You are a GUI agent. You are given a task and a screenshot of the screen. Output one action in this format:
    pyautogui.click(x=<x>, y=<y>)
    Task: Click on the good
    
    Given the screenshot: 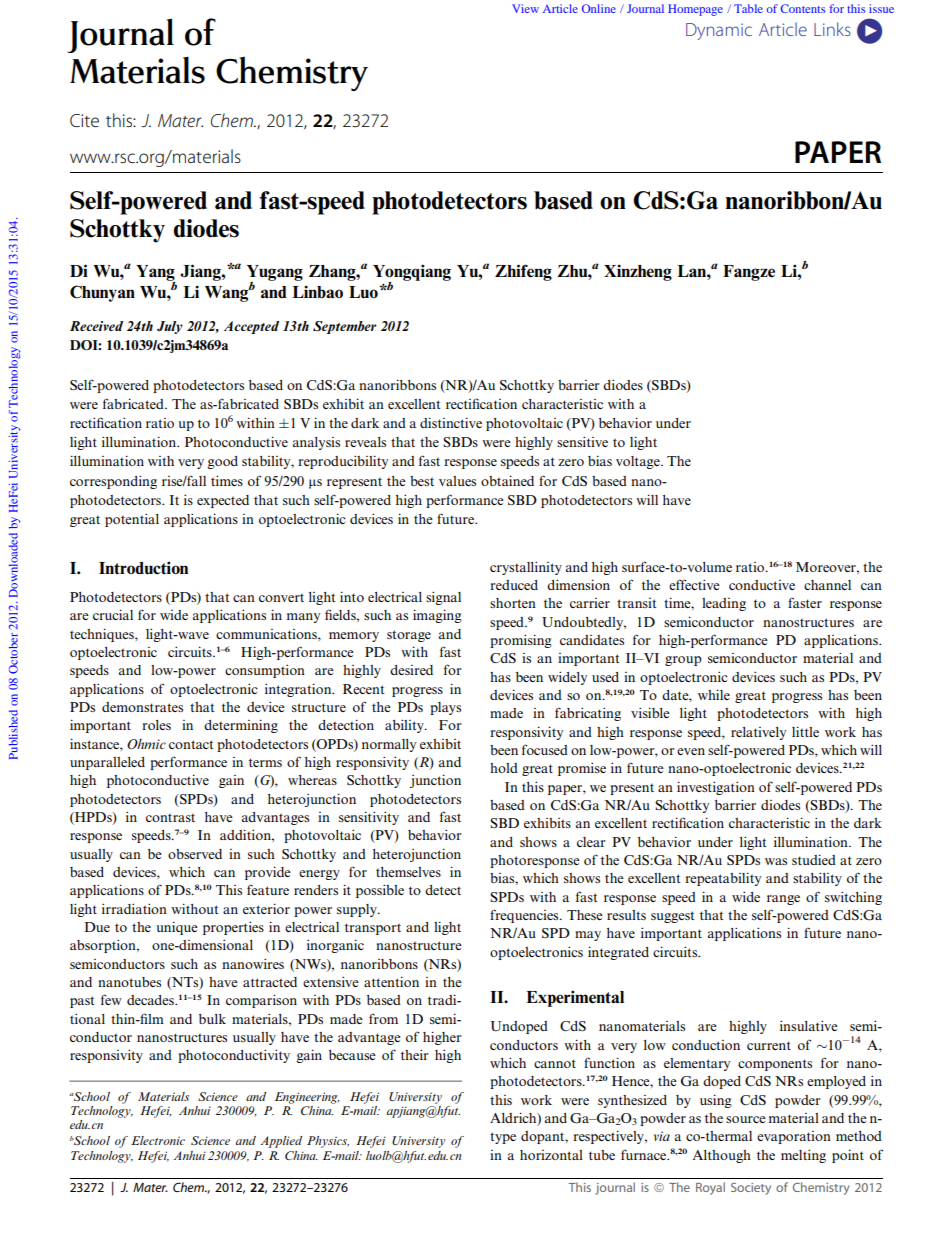 What is the action you would take?
    pyautogui.click(x=222, y=462)
